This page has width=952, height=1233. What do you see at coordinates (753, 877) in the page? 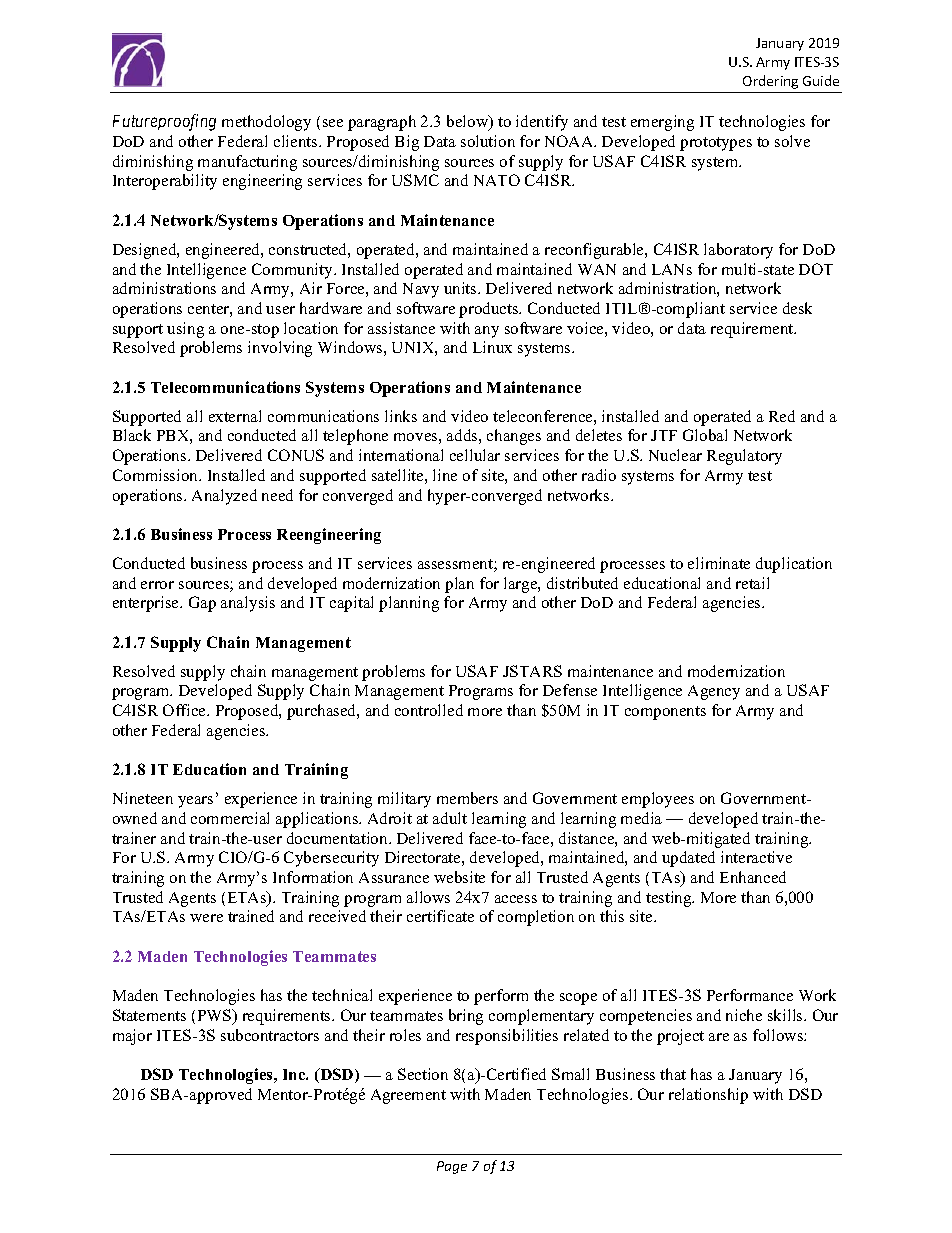
I see `Enhanced` at bounding box center [753, 877].
